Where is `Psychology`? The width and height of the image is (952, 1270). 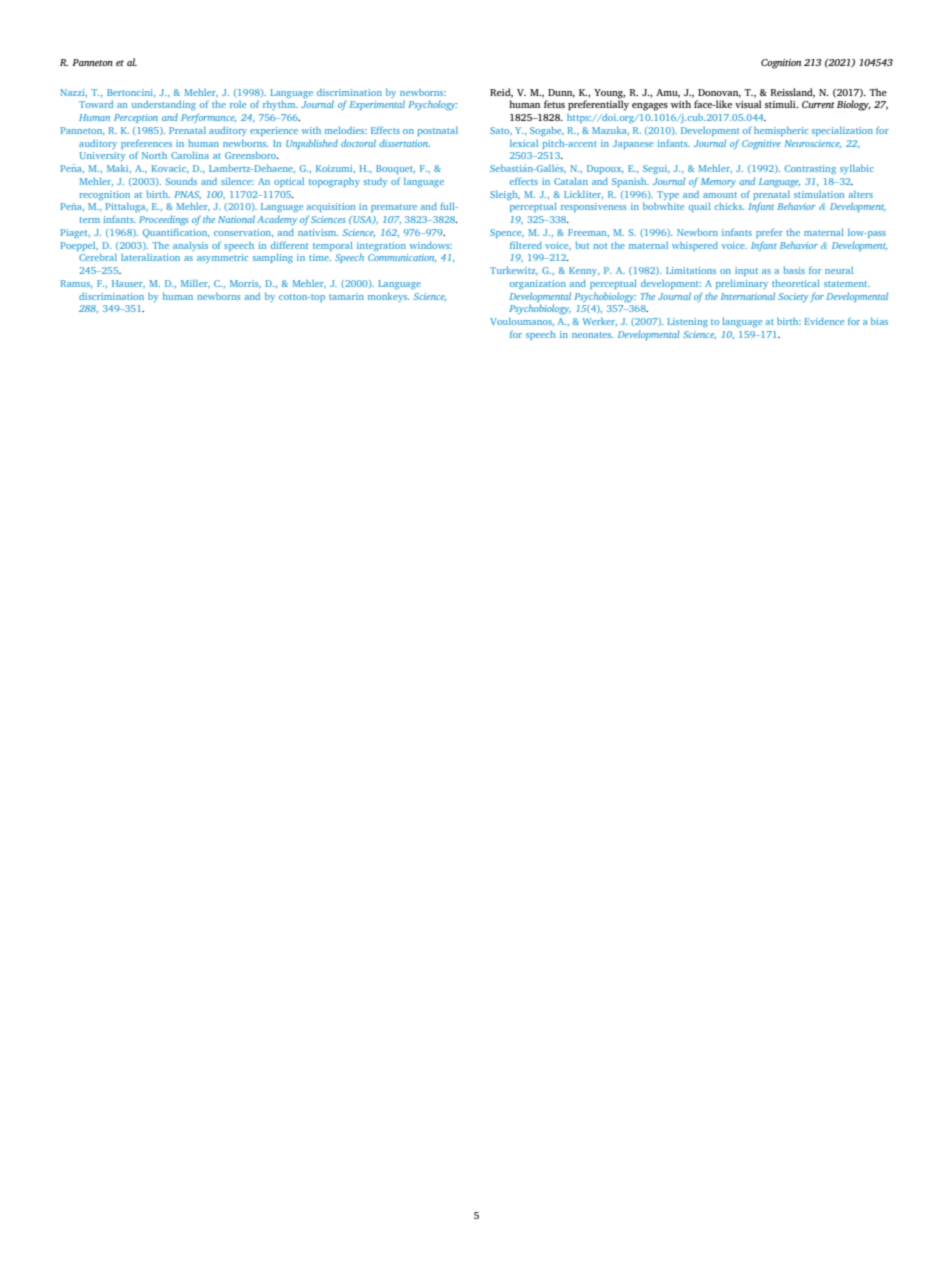
Psychology is located at coordinates (433, 105).
